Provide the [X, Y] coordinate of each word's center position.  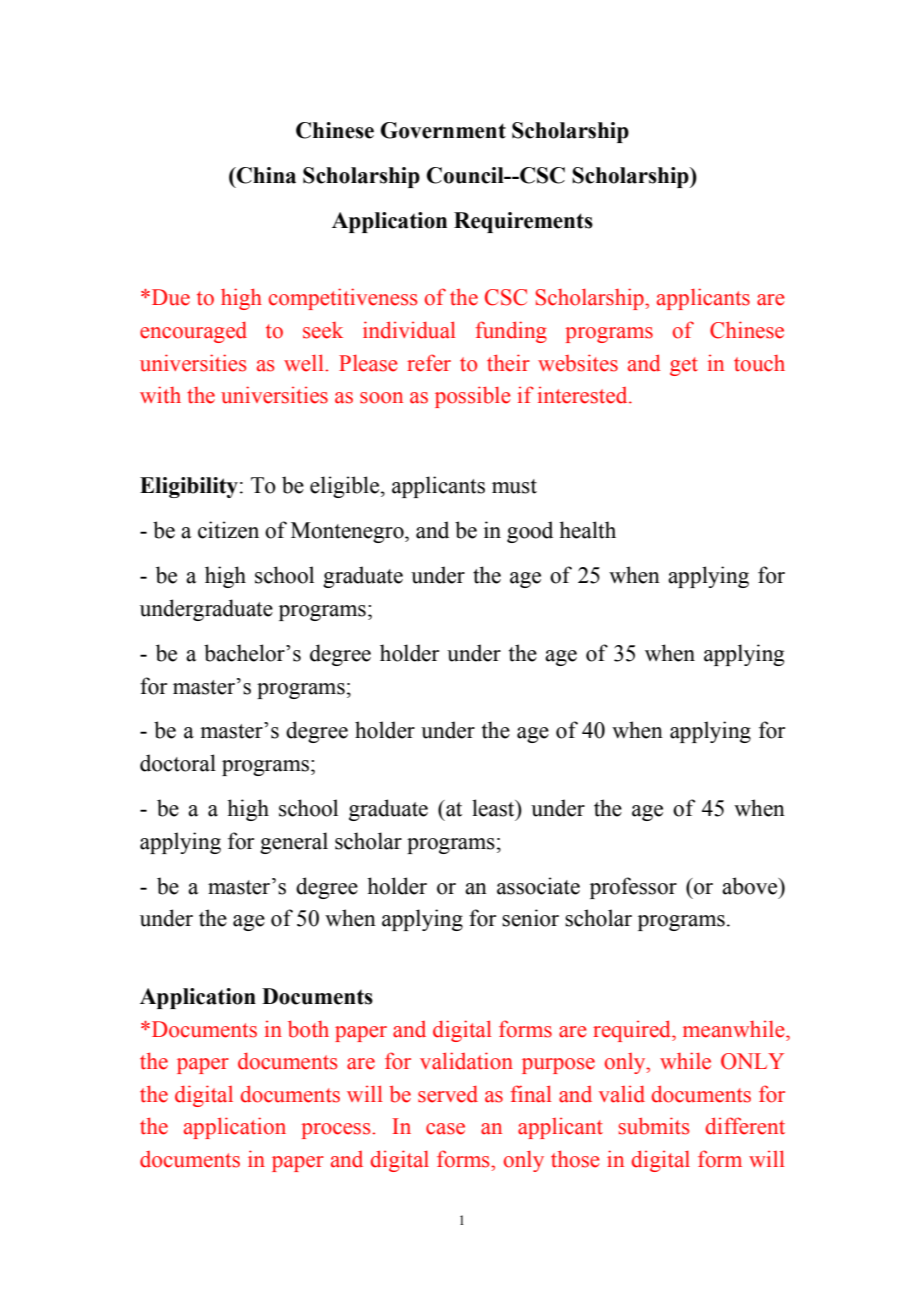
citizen [228, 530]
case [445, 1129]
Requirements [523, 222]
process [337, 1131]
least [494, 808]
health [587, 530]
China [265, 175]
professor [633, 888]
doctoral [178, 763]
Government [443, 130]
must [514, 486]
